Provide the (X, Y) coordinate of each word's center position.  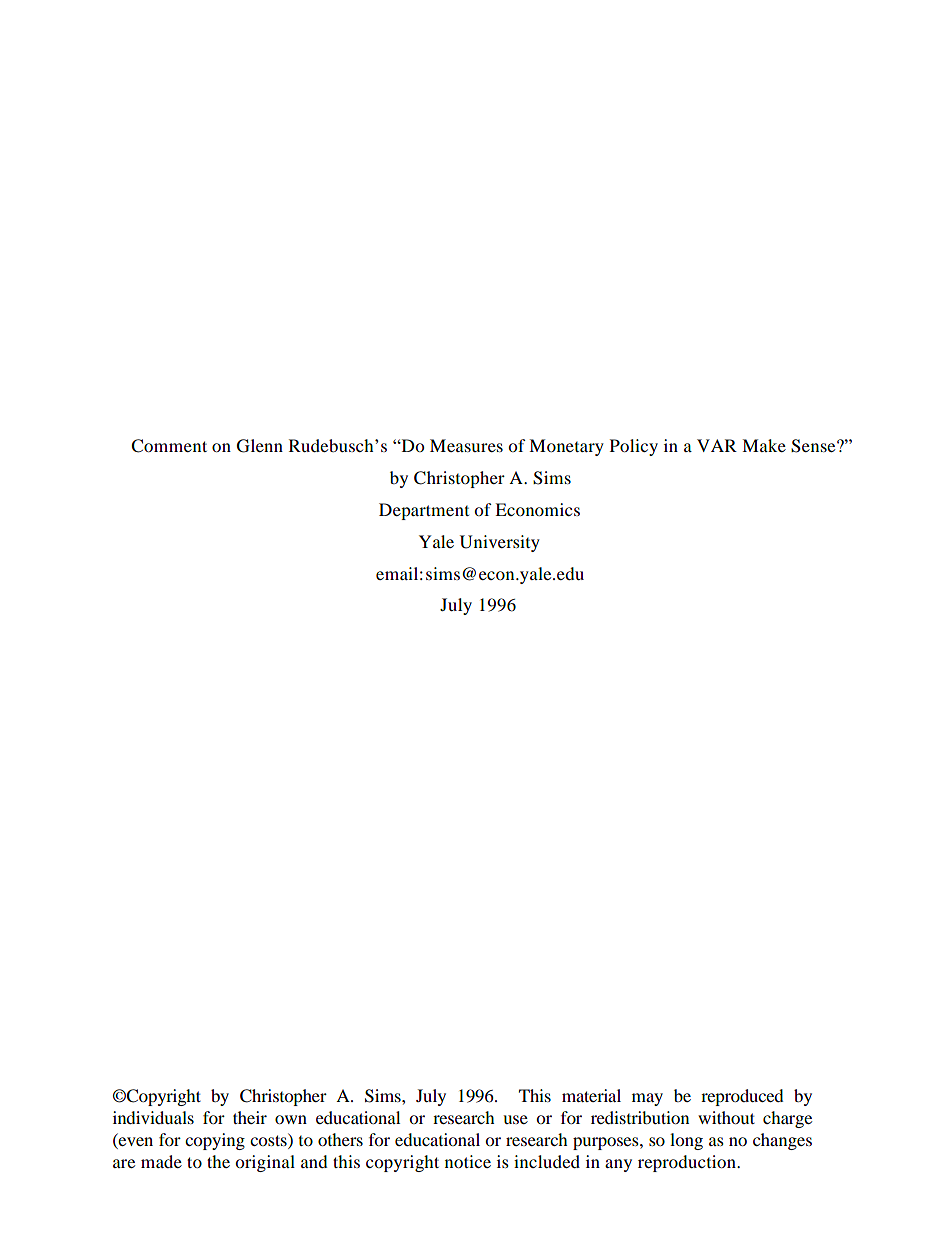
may (647, 1099)
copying (215, 1141)
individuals (153, 1117)
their (250, 1117)
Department (424, 511)
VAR (717, 445)
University (500, 543)
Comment (169, 446)
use (515, 1119)
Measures (466, 445)
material (591, 1095)
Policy (634, 447)
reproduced (742, 1097)
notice (468, 1161)
